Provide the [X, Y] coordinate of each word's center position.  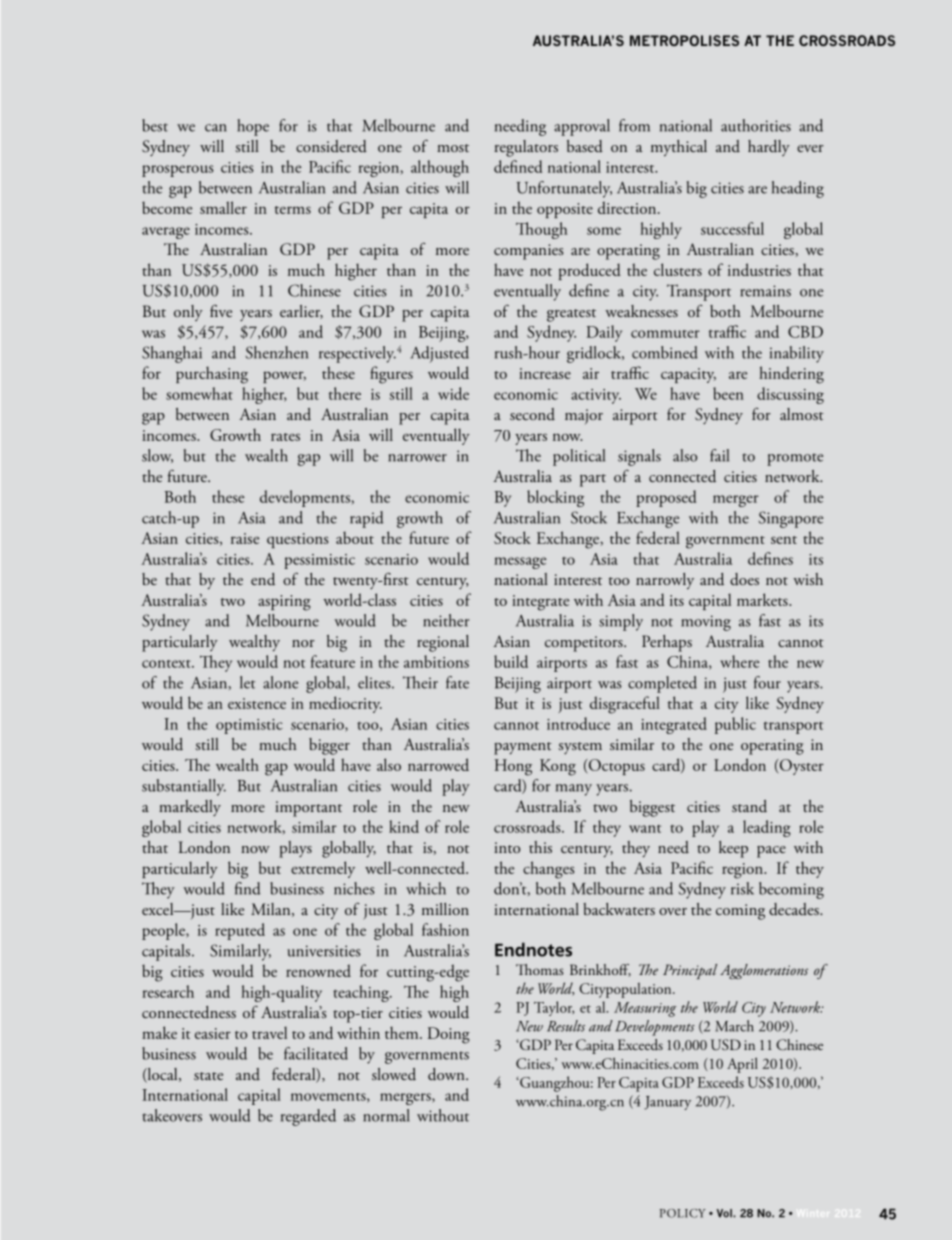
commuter [665, 334]
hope [253, 127]
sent [784, 540]
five [221, 311]
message [520, 563]
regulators [526, 148]
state [208, 1076]
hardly [769, 148]
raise [245, 538]
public [735, 725]
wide [453, 393]
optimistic [249, 726]
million [445, 909]
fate [457, 682]
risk [742, 888]
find [247, 888]
